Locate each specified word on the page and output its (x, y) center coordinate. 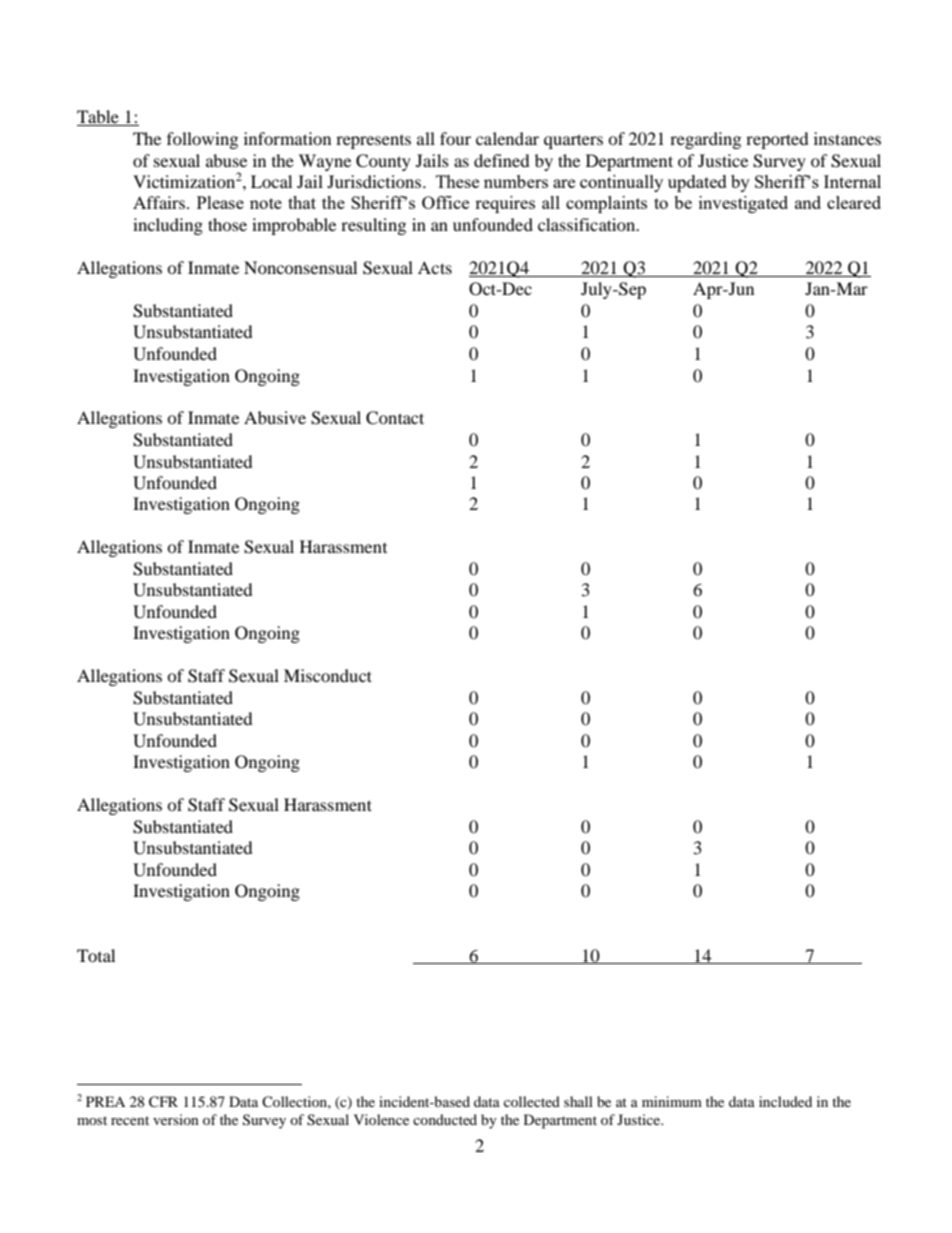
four (455, 138)
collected (532, 1101)
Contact (395, 418)
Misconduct (328, 675)
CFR (163, 1102)
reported (777, 140)
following (202, 140)
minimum (672, 1101)
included (785, 1101)
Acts (435, 267)
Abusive (275, 417)
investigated (743, 204)
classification (588, 224)
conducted (445, 1119)
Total (96, 955)
